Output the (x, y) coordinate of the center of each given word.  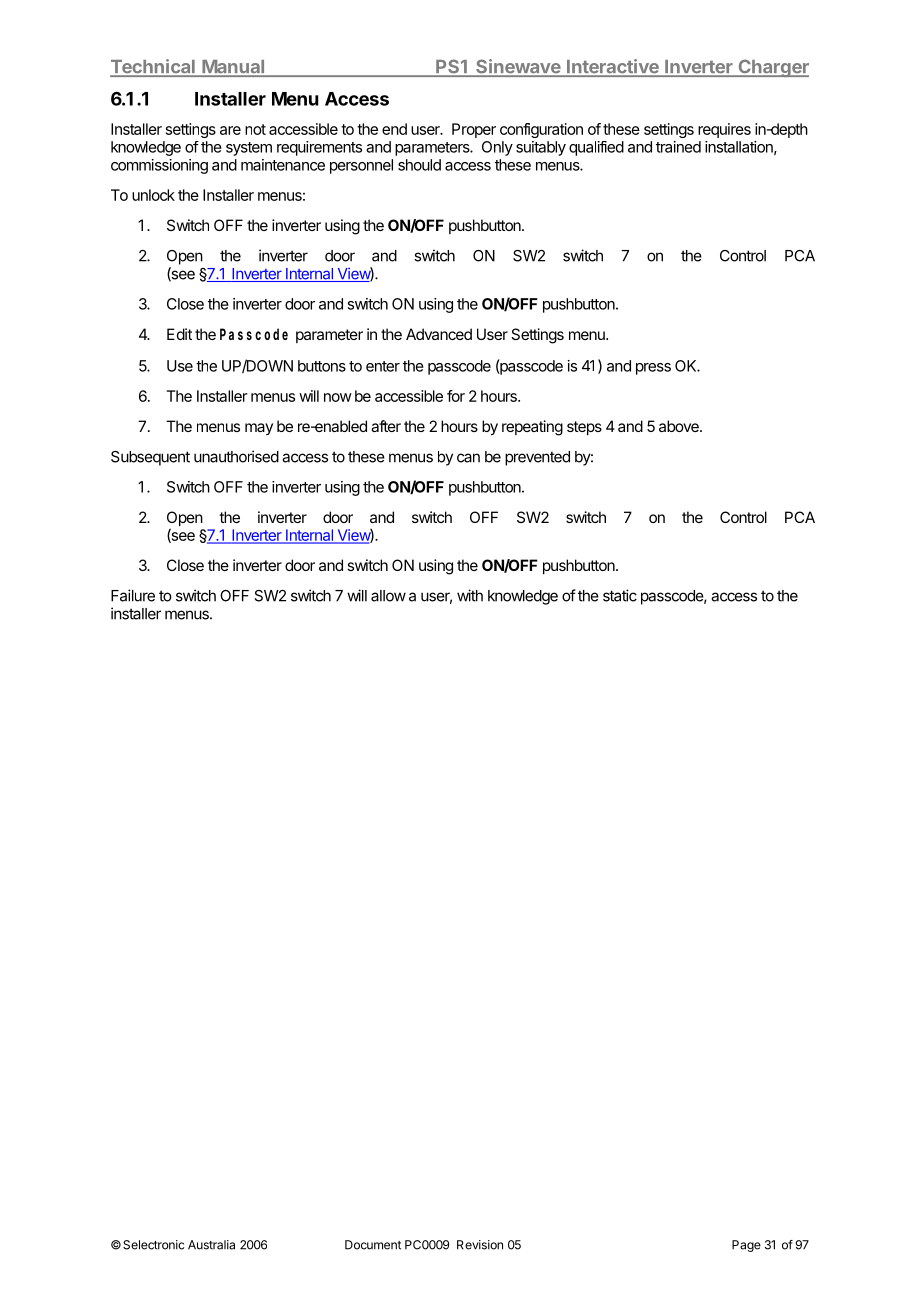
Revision (480, 1245)
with (470, 595)
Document (373, 1245)
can (468, 458)
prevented (537, 458)
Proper (474, 130)
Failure (133, 595)
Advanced (439, 334)
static (620, 595)
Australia (211, 1245)
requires (724, 130)
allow (388, 596)
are (230, 130)
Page (746, 1246)
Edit (179, 334)
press (653, 369)
